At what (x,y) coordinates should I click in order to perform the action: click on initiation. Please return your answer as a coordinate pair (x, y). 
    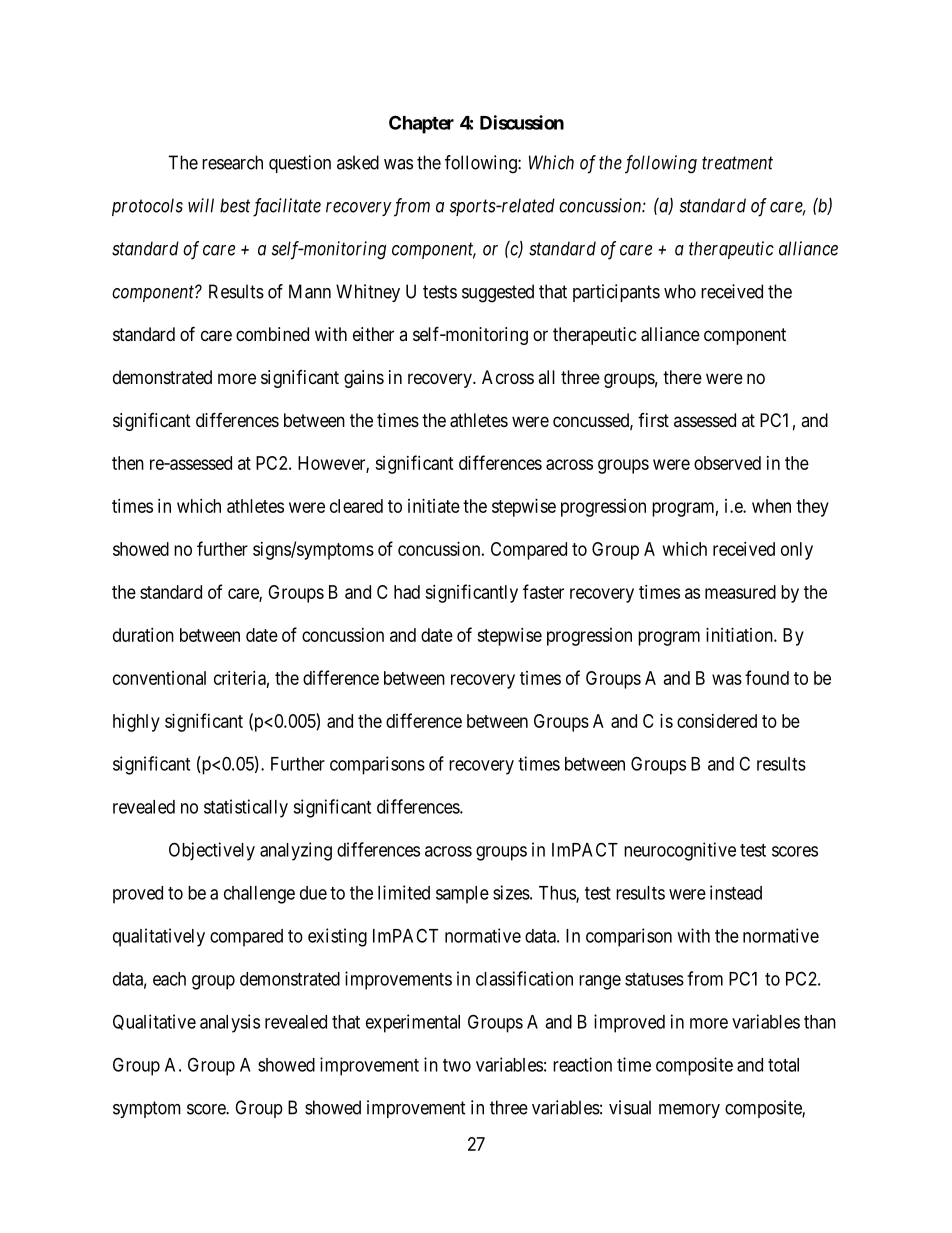
    Looking at the image, I should click on (740, 635).
